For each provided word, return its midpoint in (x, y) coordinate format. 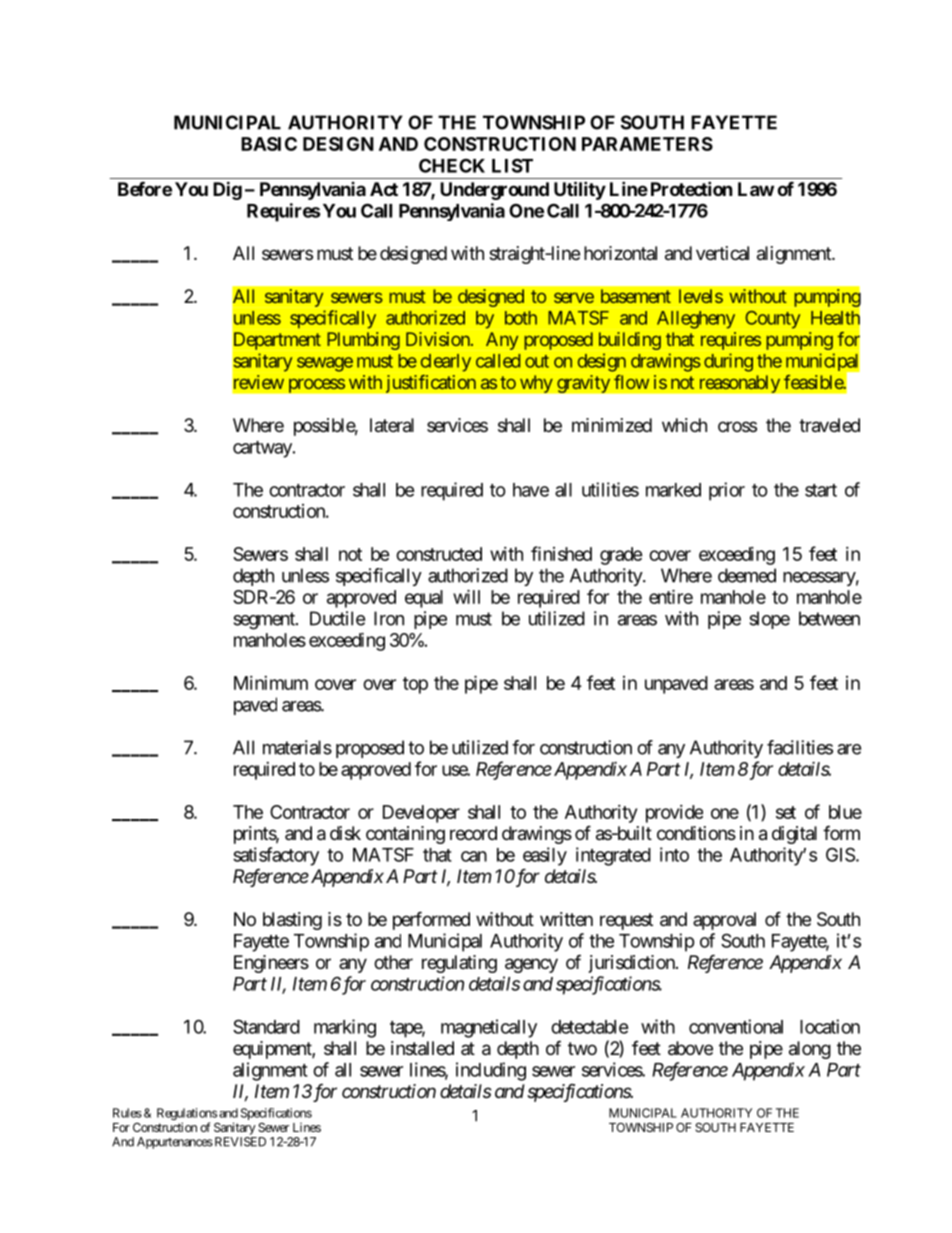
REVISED (239, 1142)
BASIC (269, 144)
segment (265, 621)
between (829, 618)
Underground (494, 191)
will (466, 596)
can (474, 856)
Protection (692, 188)
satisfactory (276, 856)
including (491, 1071)
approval (724, 921)
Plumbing (363, 341)
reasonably (740, 384)
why (536, 384)
